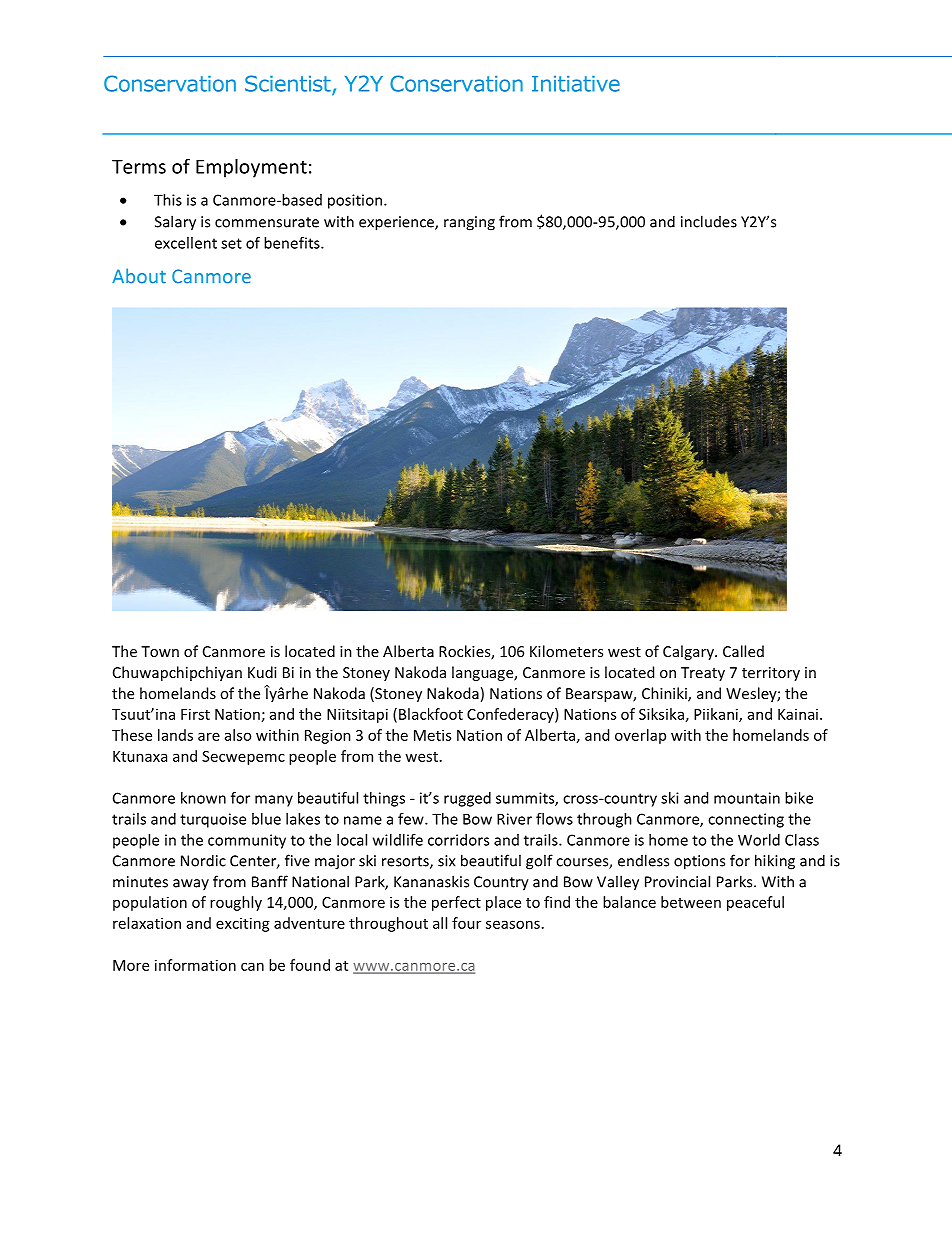 The height and width of the page is (1233, 952). Describe the element at coordinates (243, 924) in the page. I see `exciting` at that location.
